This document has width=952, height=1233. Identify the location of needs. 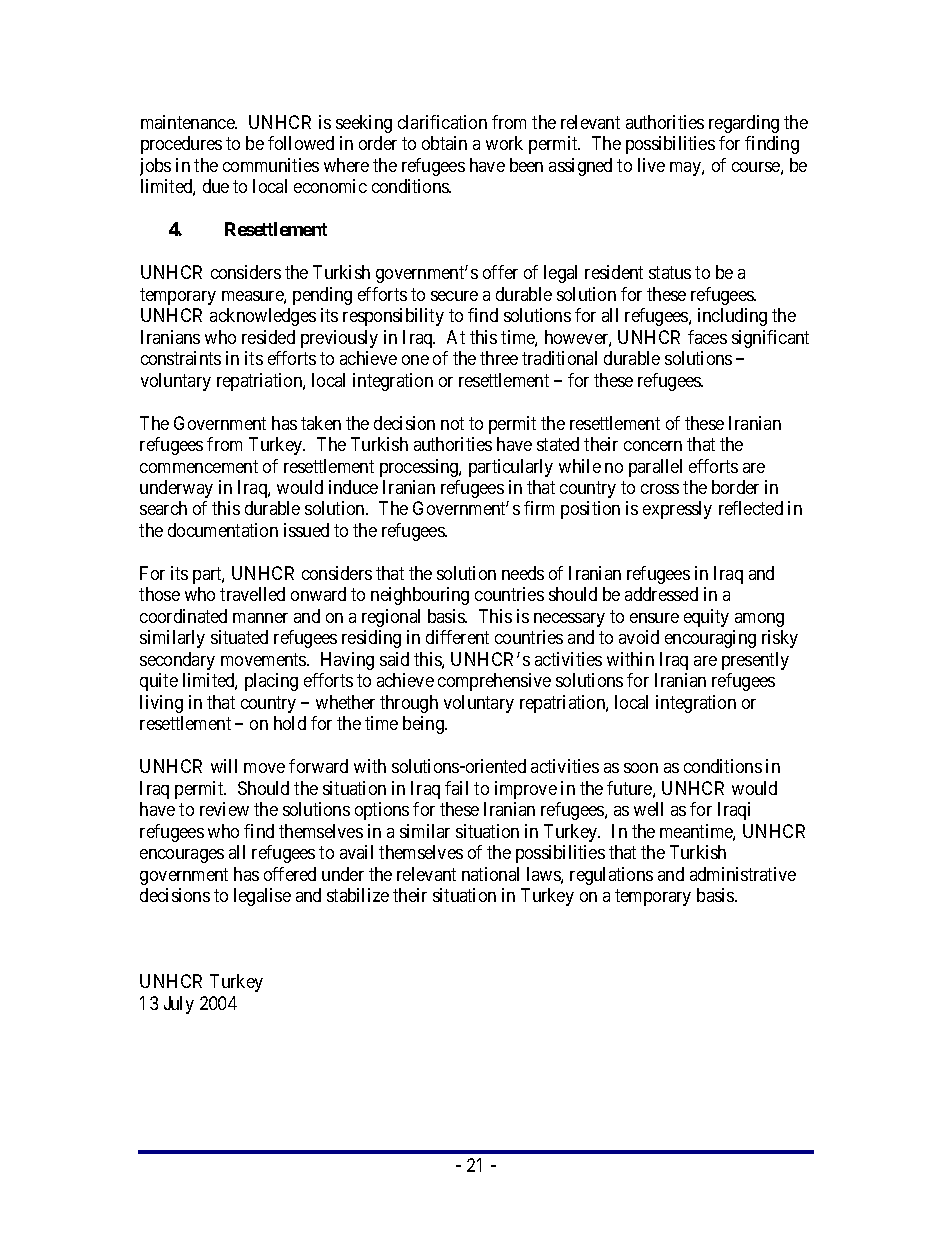
(523, 573).
